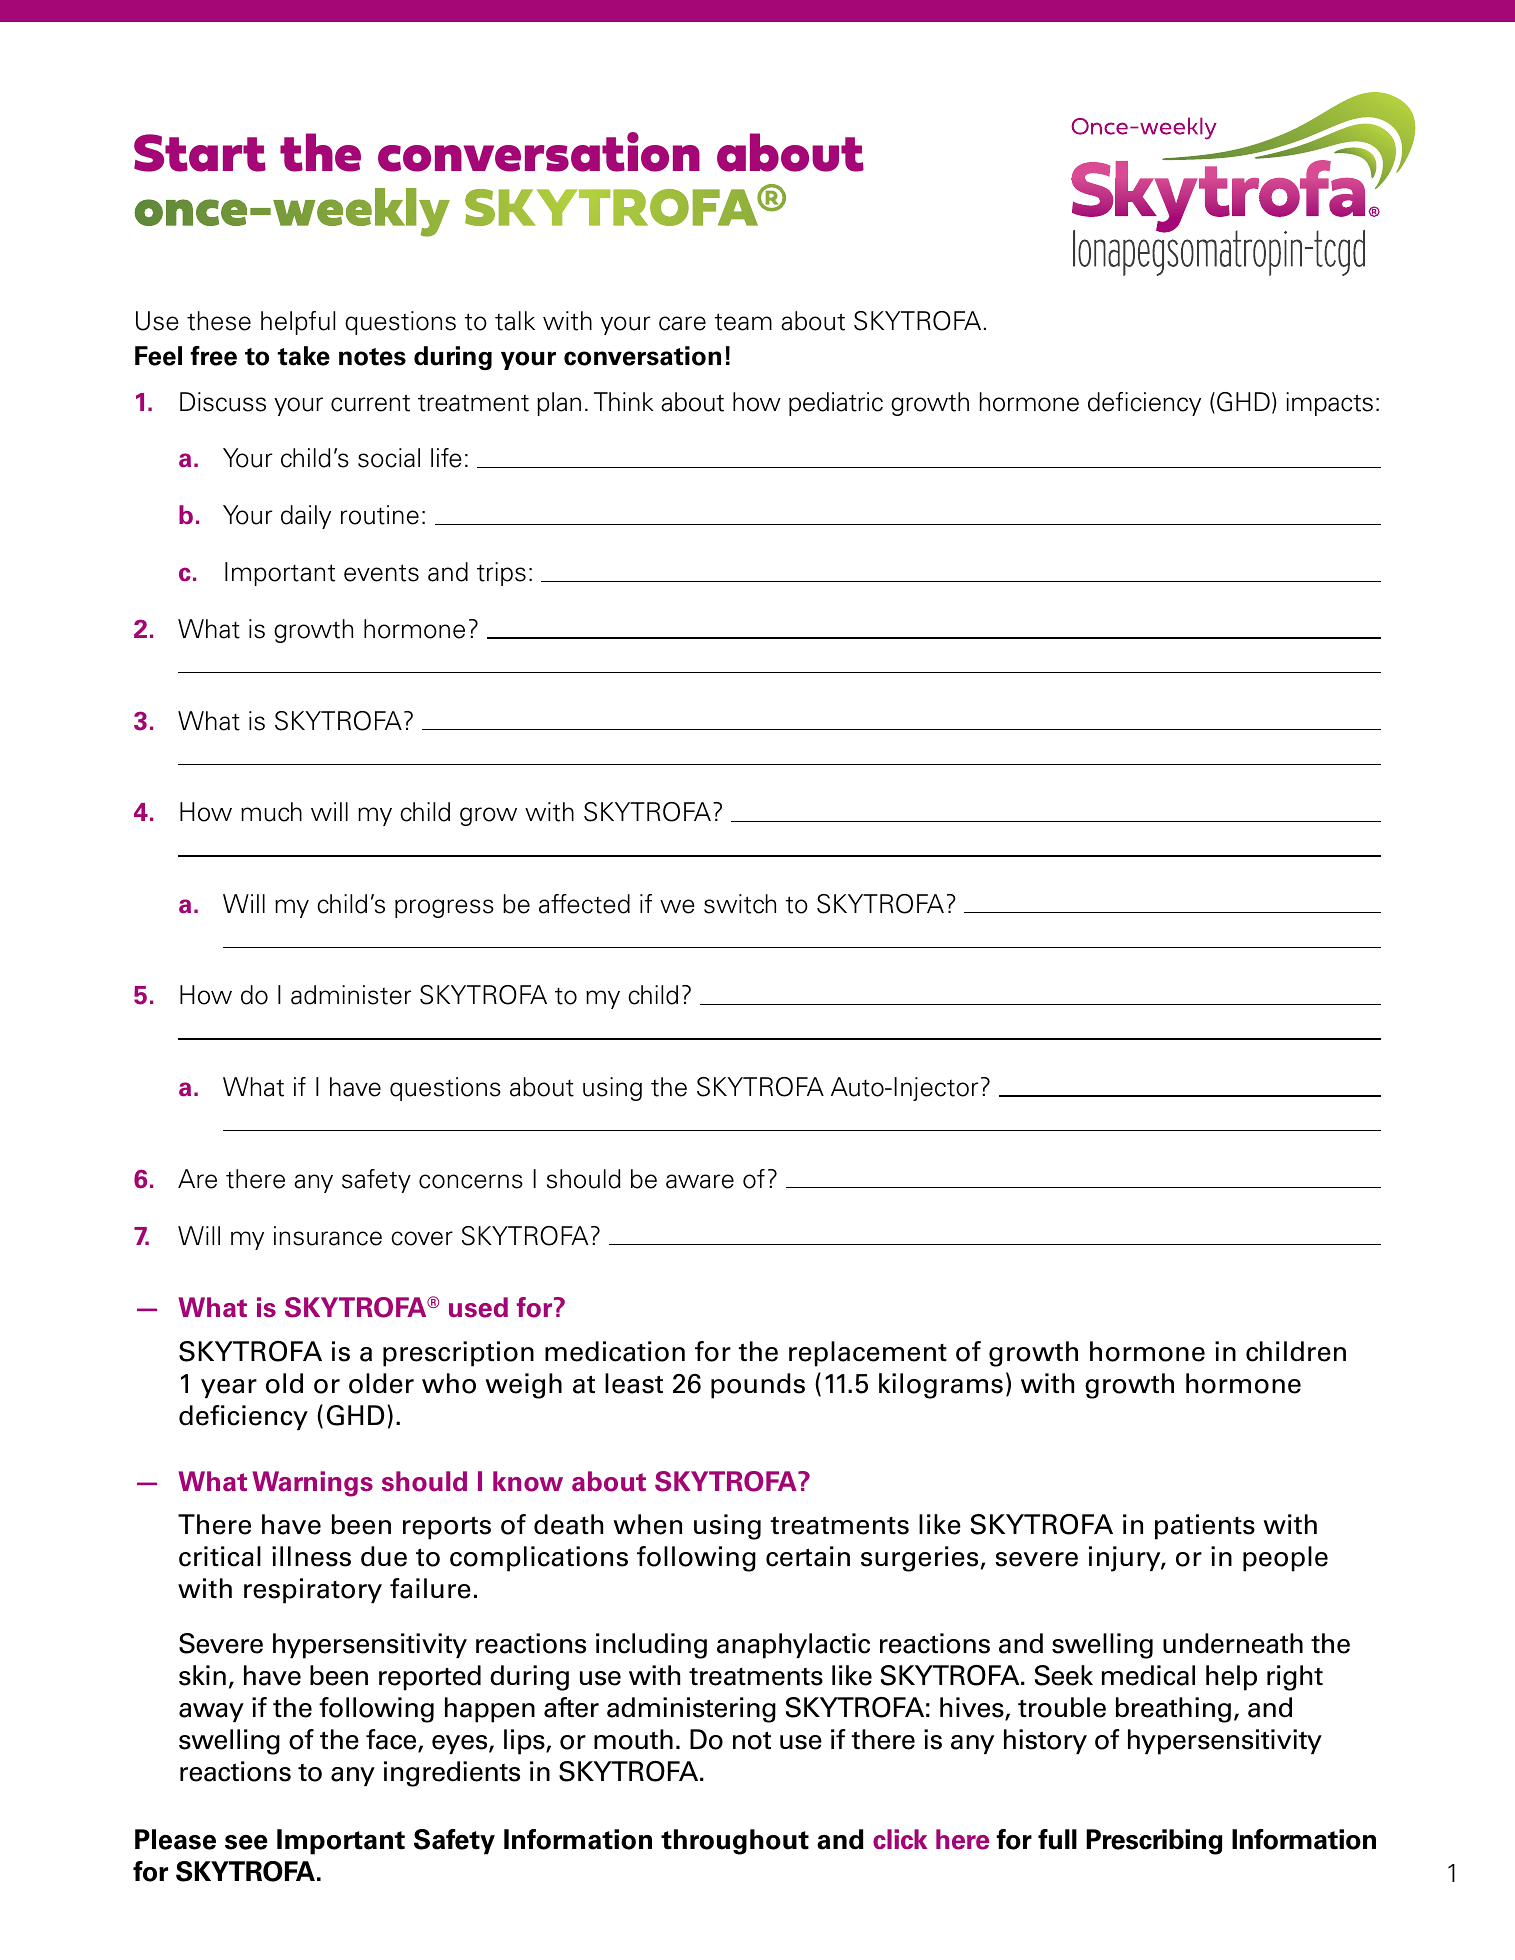 Image resolution: width=1515 pixels, height=1960 pixels. Describe the element at coordinates (740, 904) in the image. I see `switch` at that location.
